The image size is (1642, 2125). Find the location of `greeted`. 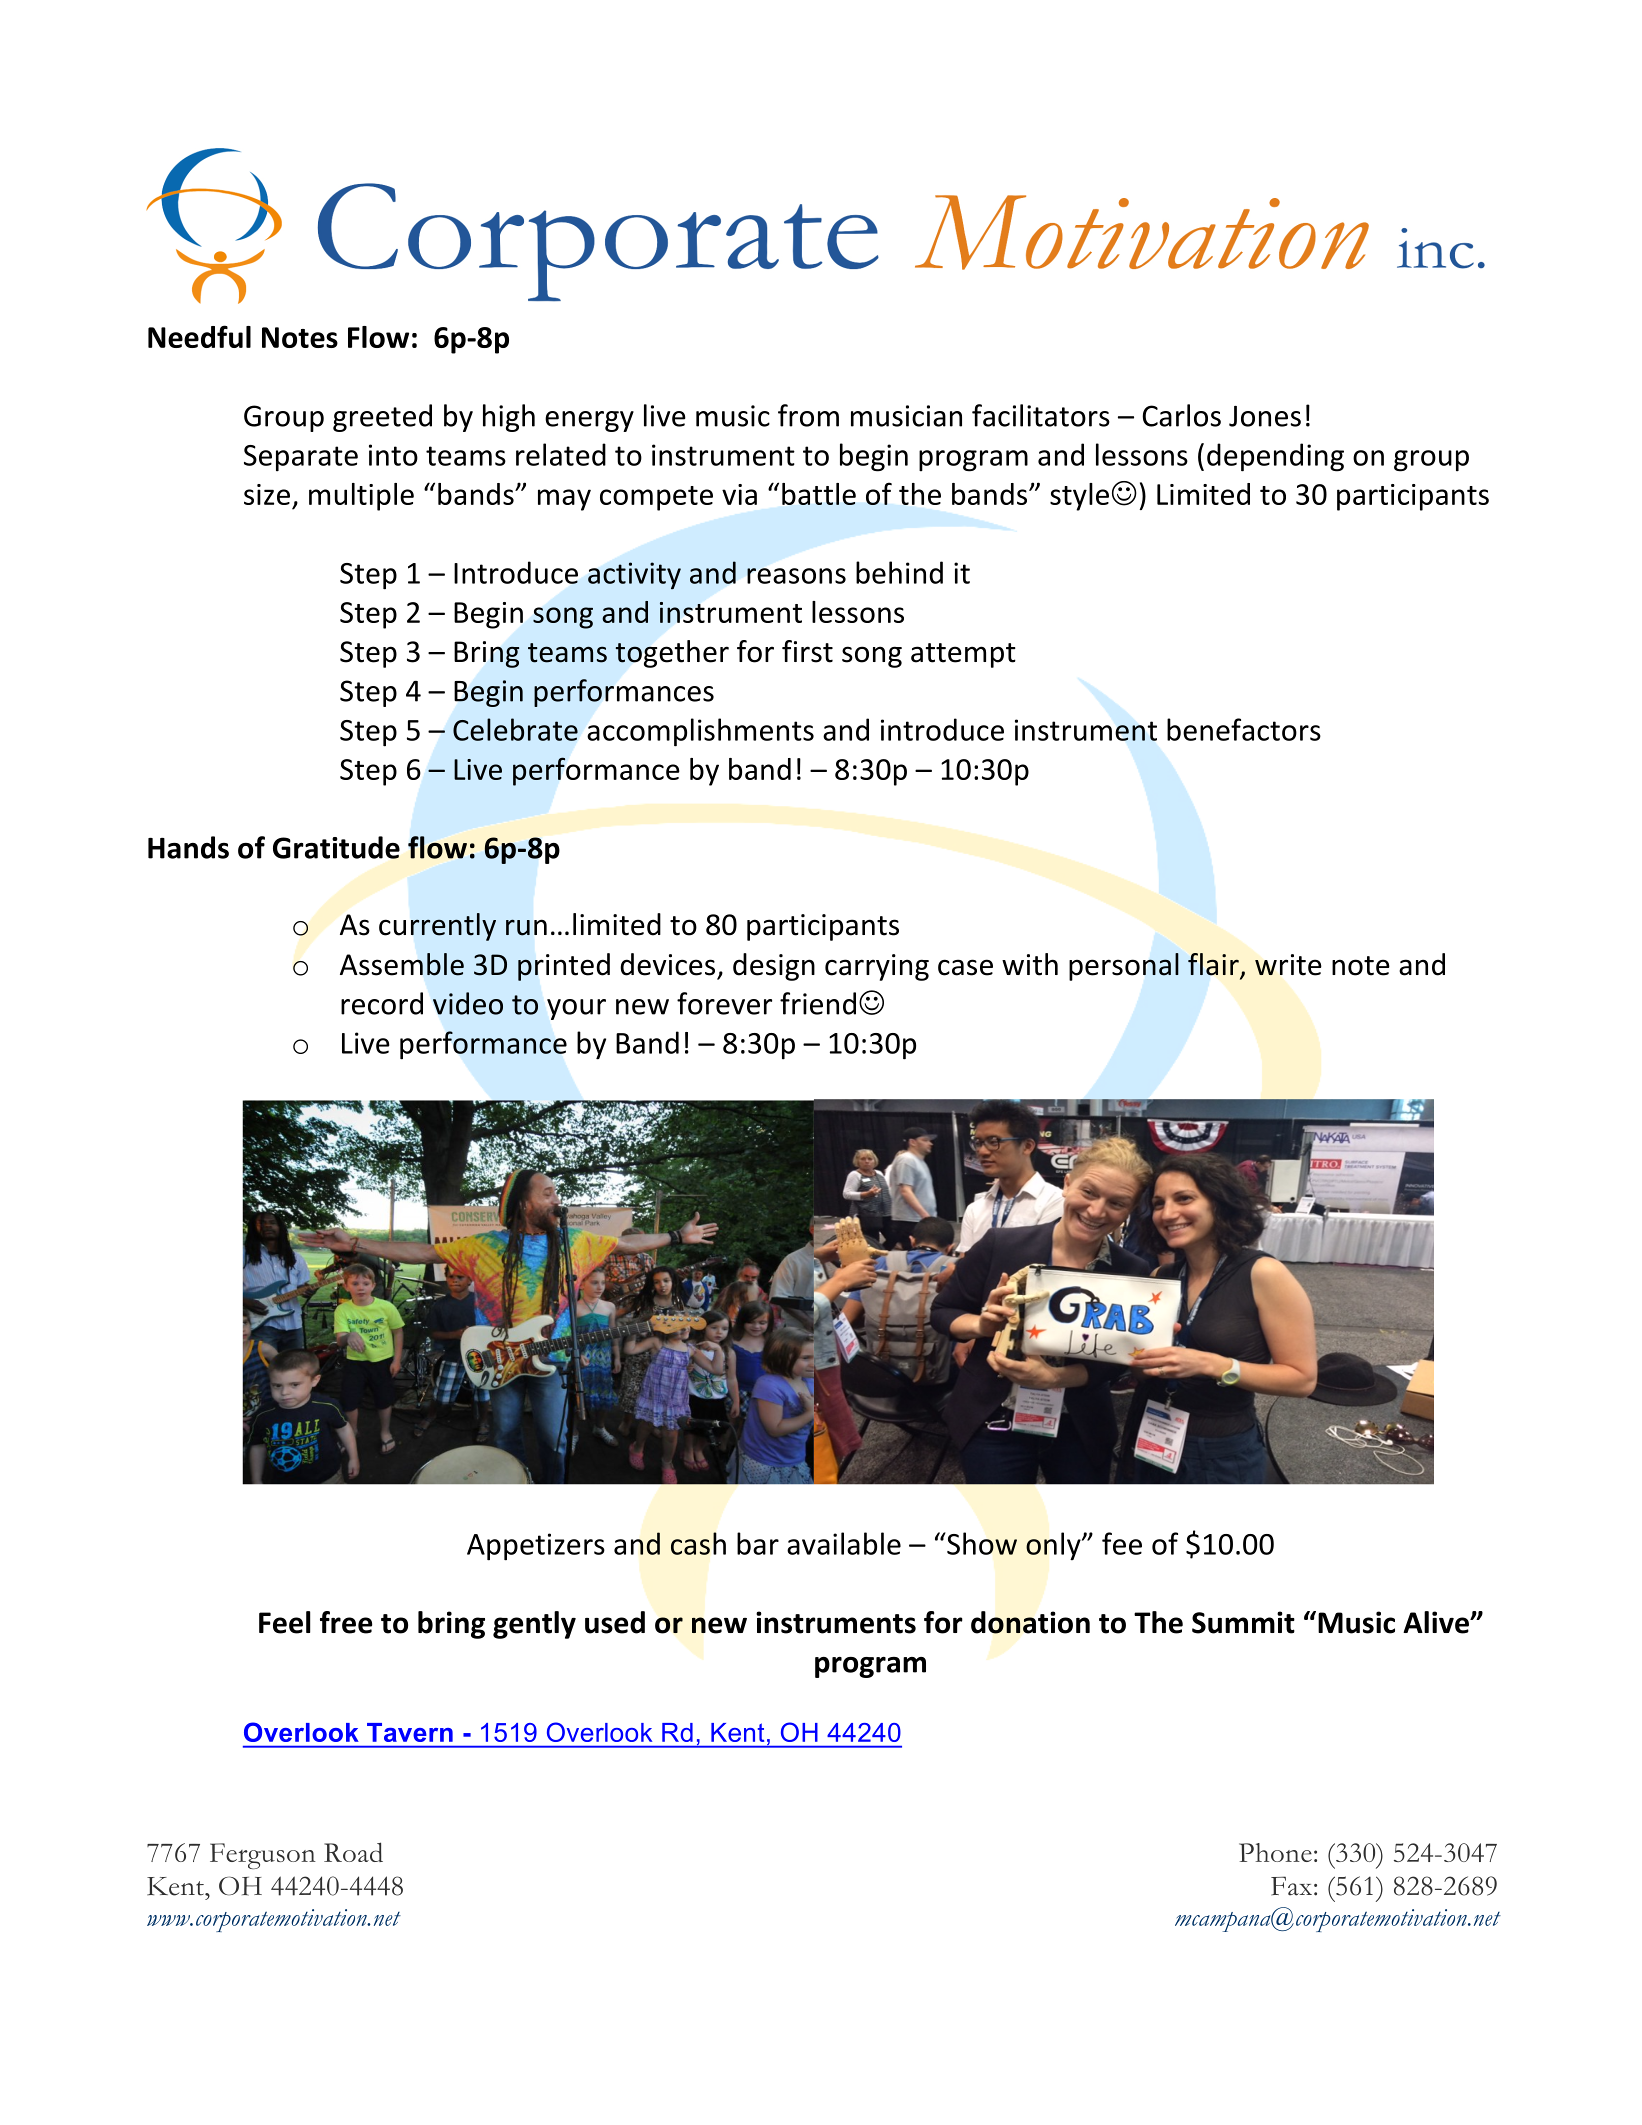

greeted is located at coordinates (382, 418).
